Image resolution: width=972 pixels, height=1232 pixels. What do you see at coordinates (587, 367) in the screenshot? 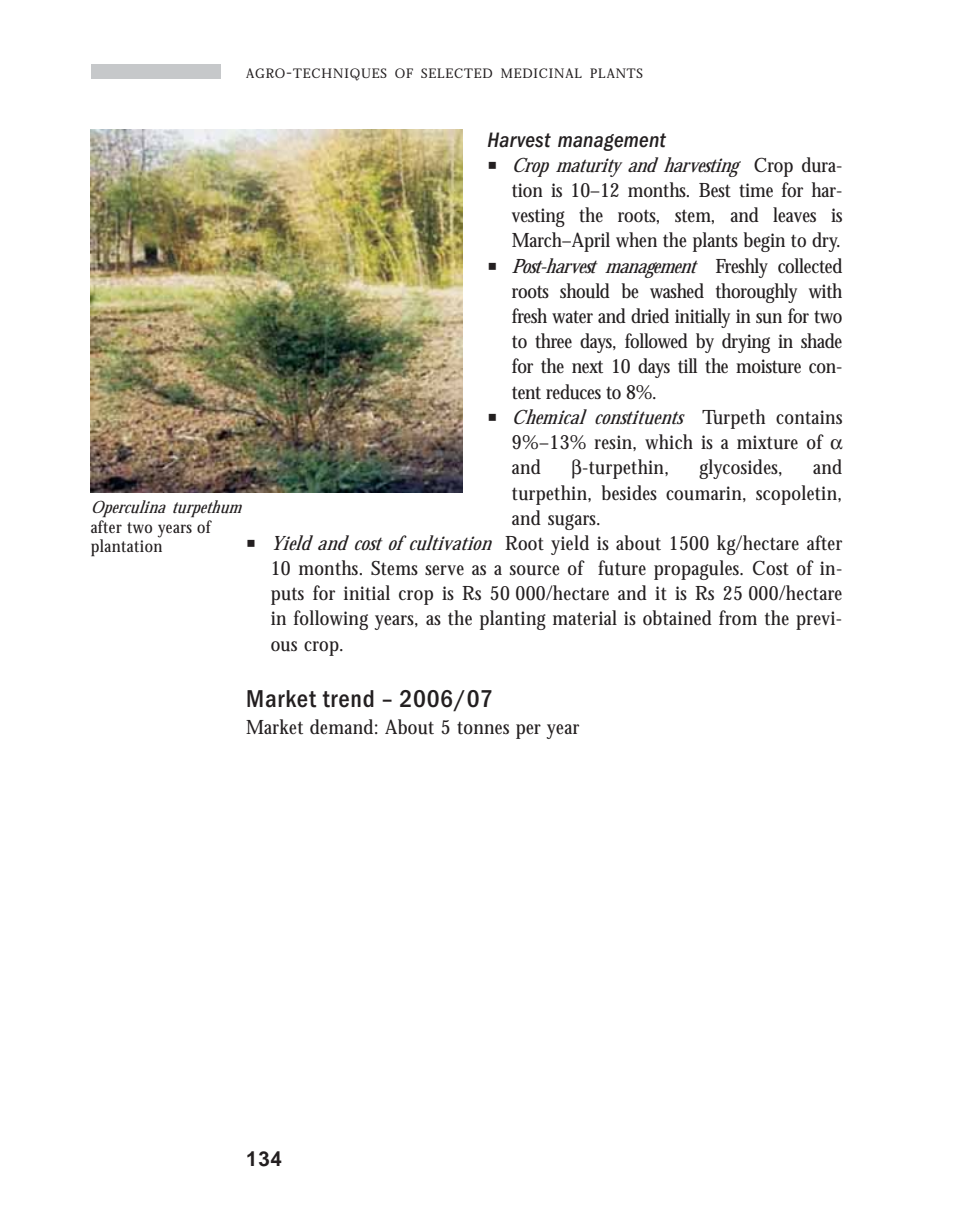
I see `next` at bounding box center [587, 367].
